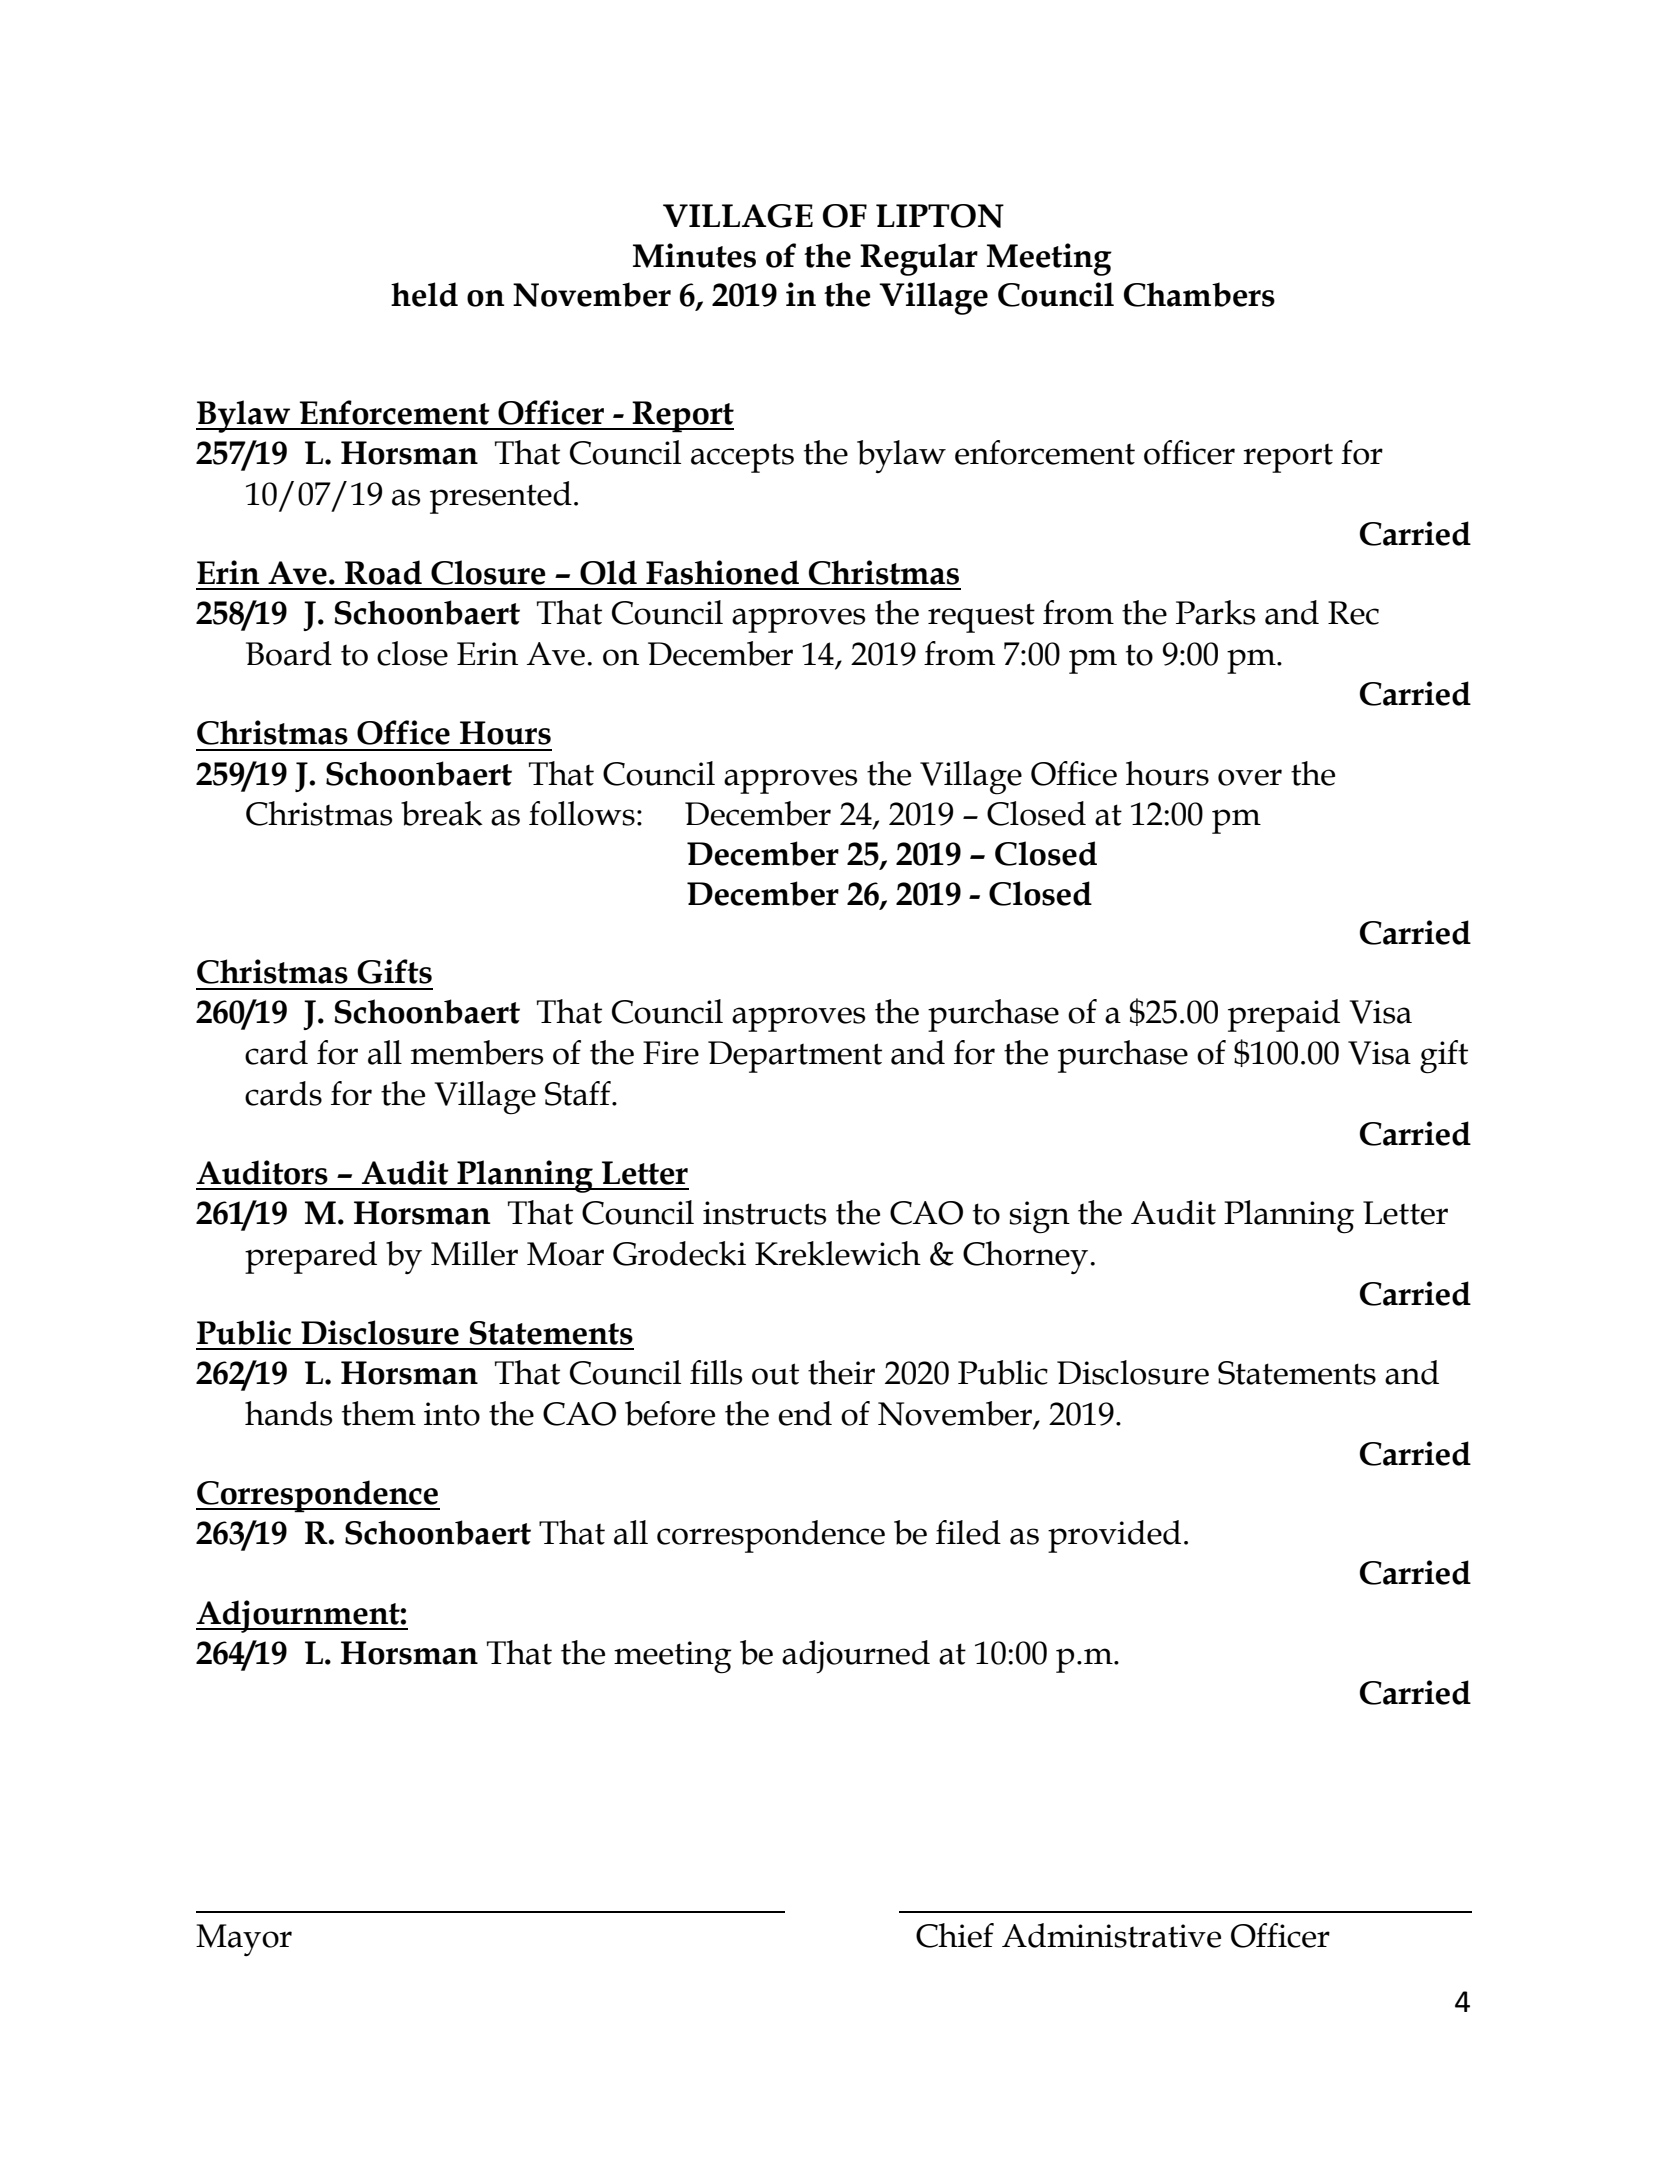  What do you see at coordinates (424, 294) in the document?
I see `held` at bounding box center [424, 294].
